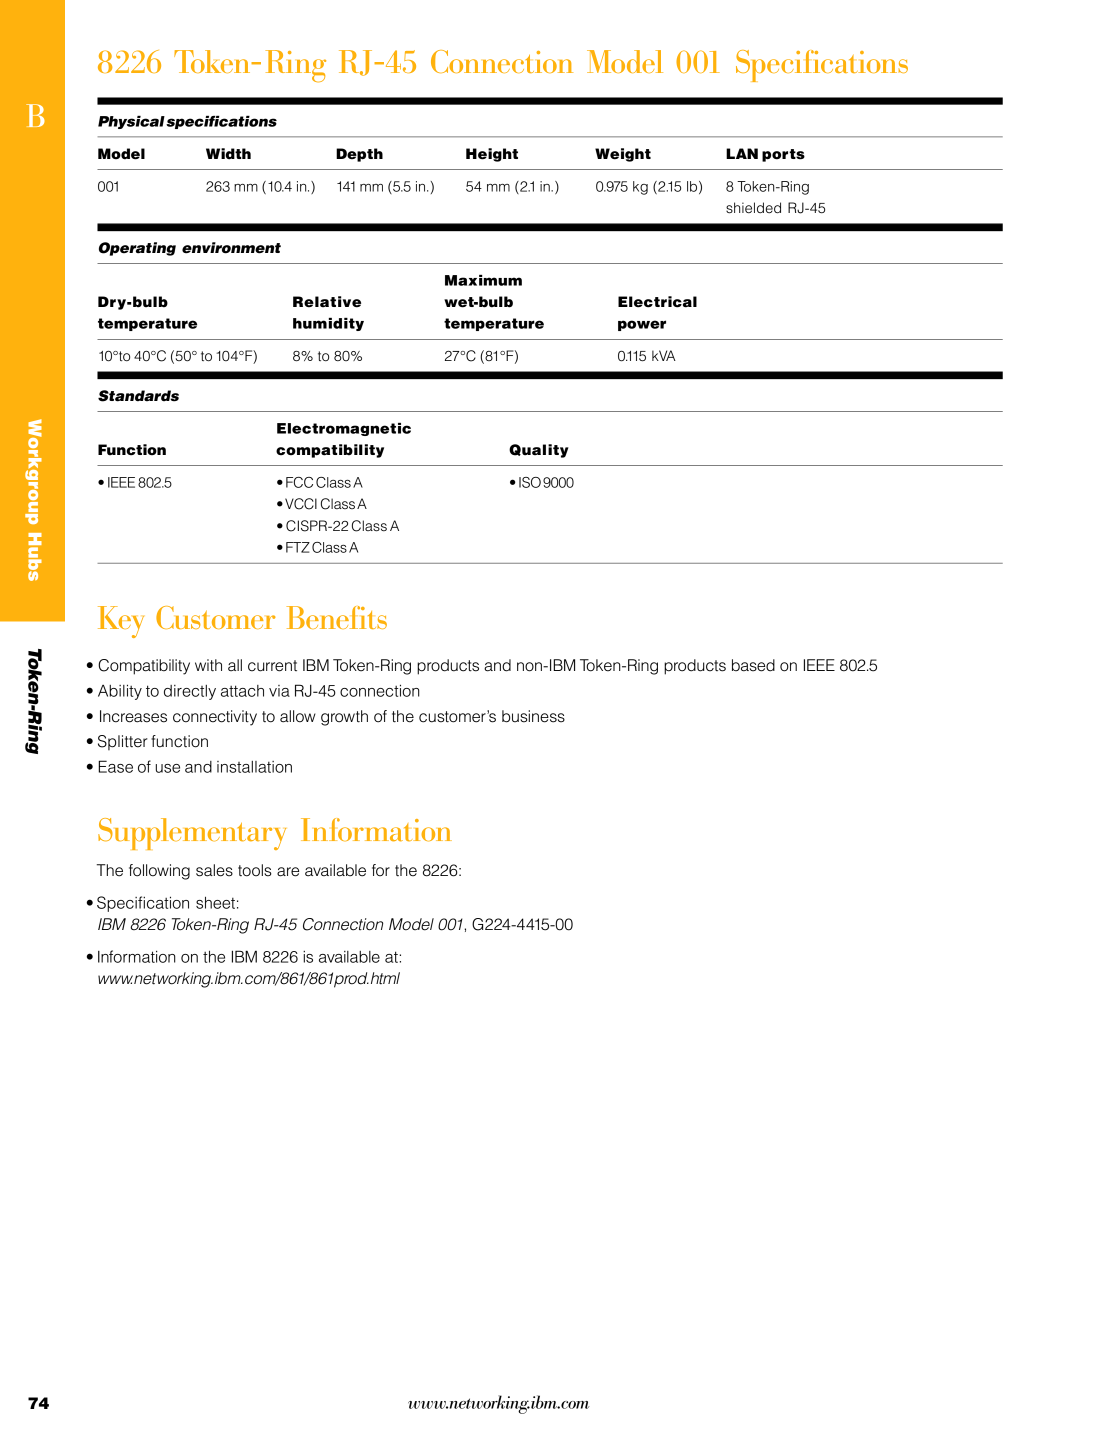  I want to click on connectivity, so click(215, 718).
